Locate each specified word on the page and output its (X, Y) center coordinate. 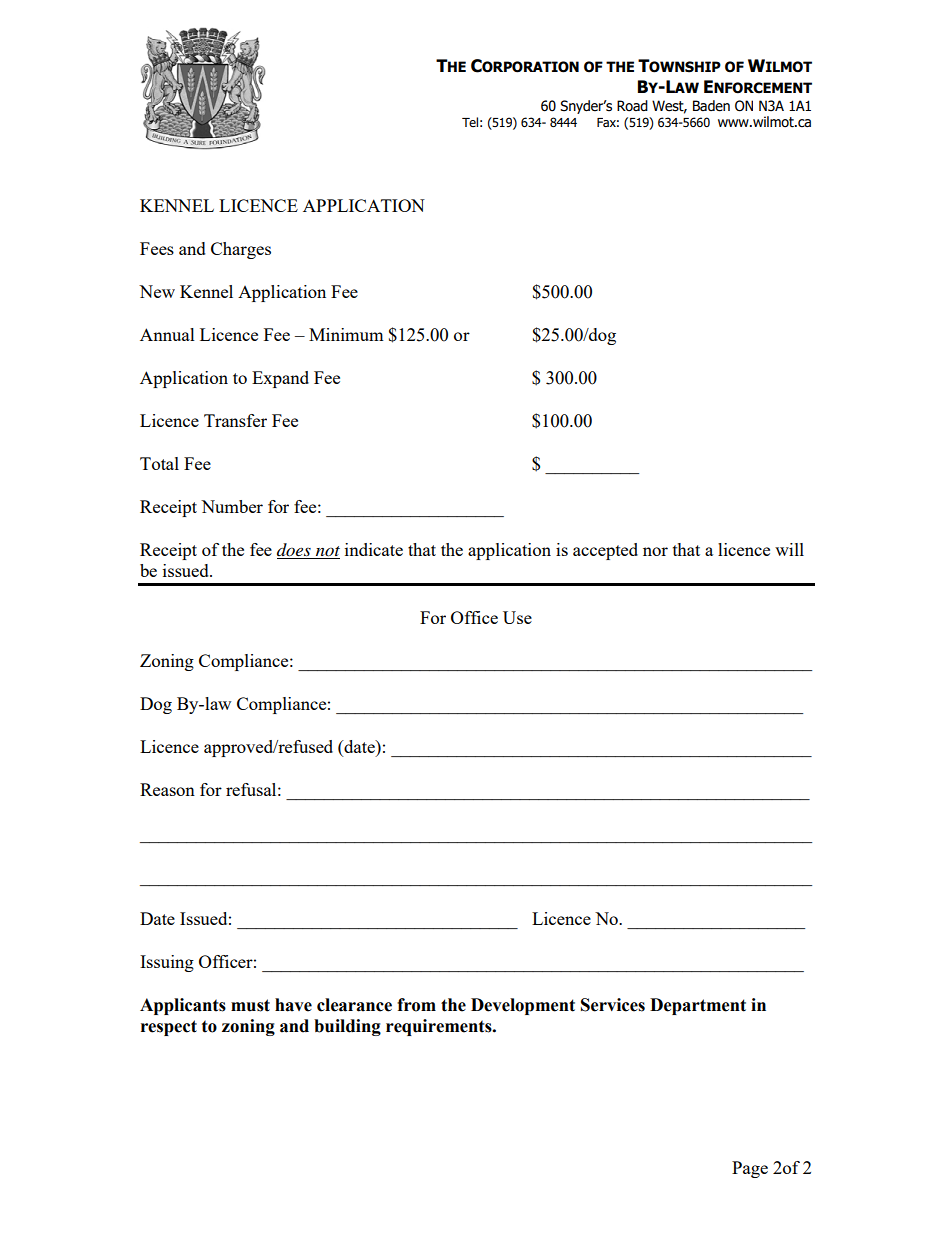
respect (169, 1028)
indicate (374, 549)
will (789, 549)
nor (655, 551)
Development (523, 1006)
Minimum (346, 334)
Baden (711, 106)
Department (698, 1006)
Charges (241, 250)
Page (750, 1169)
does (295, 551)
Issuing (167, 963)
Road (632, 106)
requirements (440, 1027)
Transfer (235, 420)
